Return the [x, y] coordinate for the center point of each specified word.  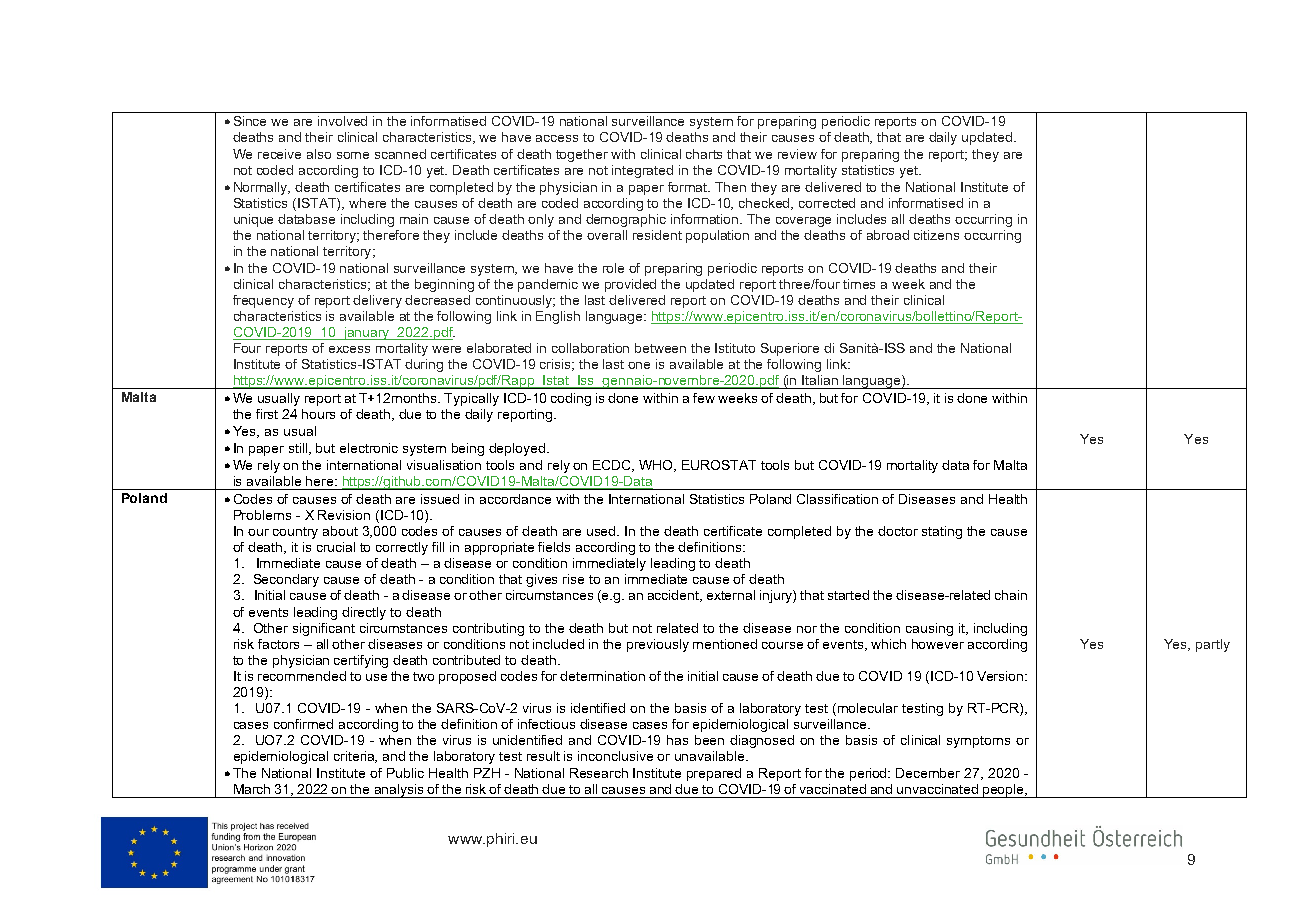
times [859, 284]
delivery [377, 301]
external [731, 595]
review [797, 154]
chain [1011, 595]
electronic [369, 448]
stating [942, 532]
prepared [714, 774]
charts [704, 154]
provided [630, 285]
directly [364, 613]
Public [405, 773]
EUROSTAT [719, 465]
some [353, 155]
